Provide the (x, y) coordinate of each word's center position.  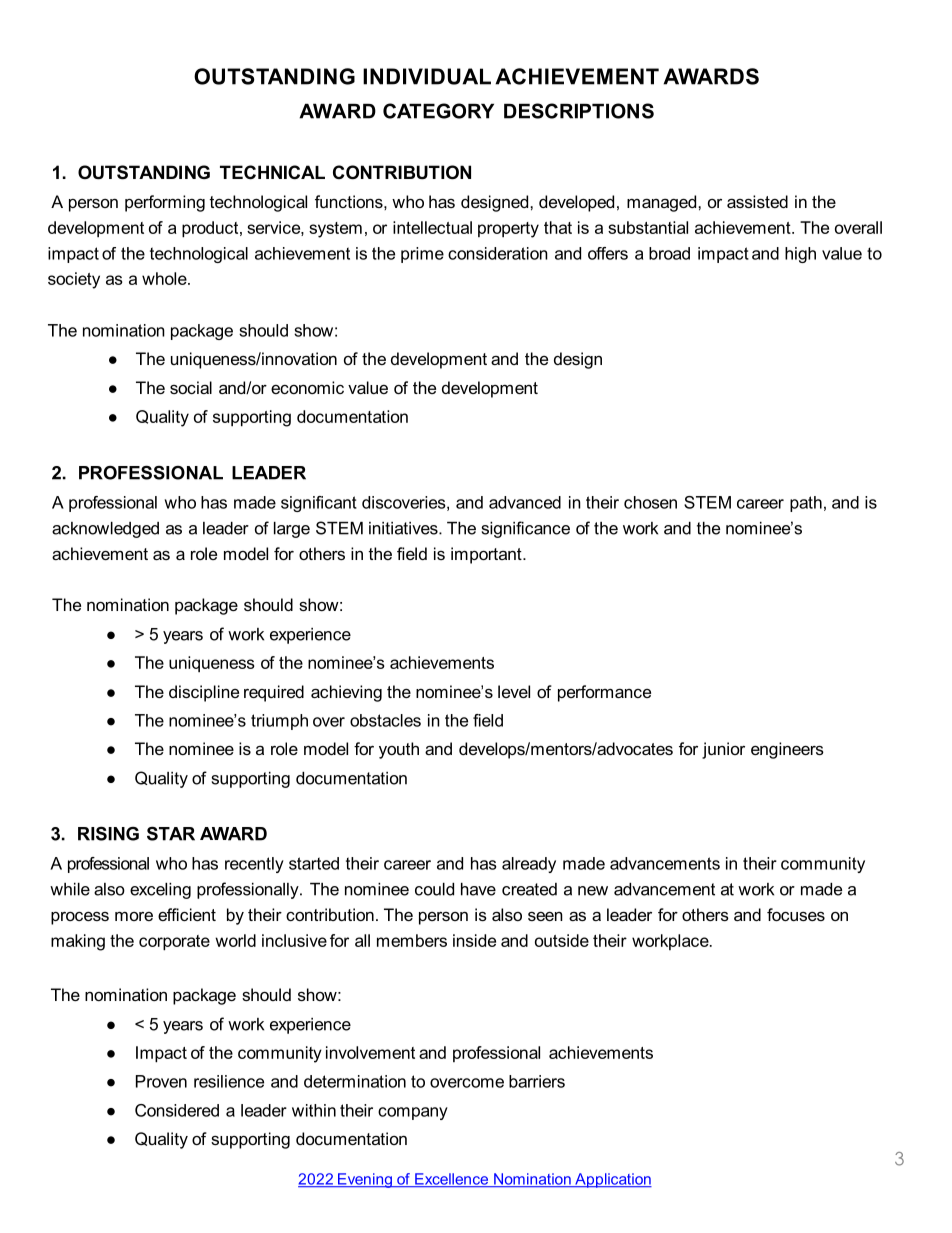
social (191, 387)
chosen (650, 502)
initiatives (404, 528)
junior (723, 750)
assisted (757, 201)
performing (165, 203)
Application (612, 1180)
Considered (177, 1110)
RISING (108, 833)
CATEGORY (438, 111)
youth (399, 750)
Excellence (452, 1180)
